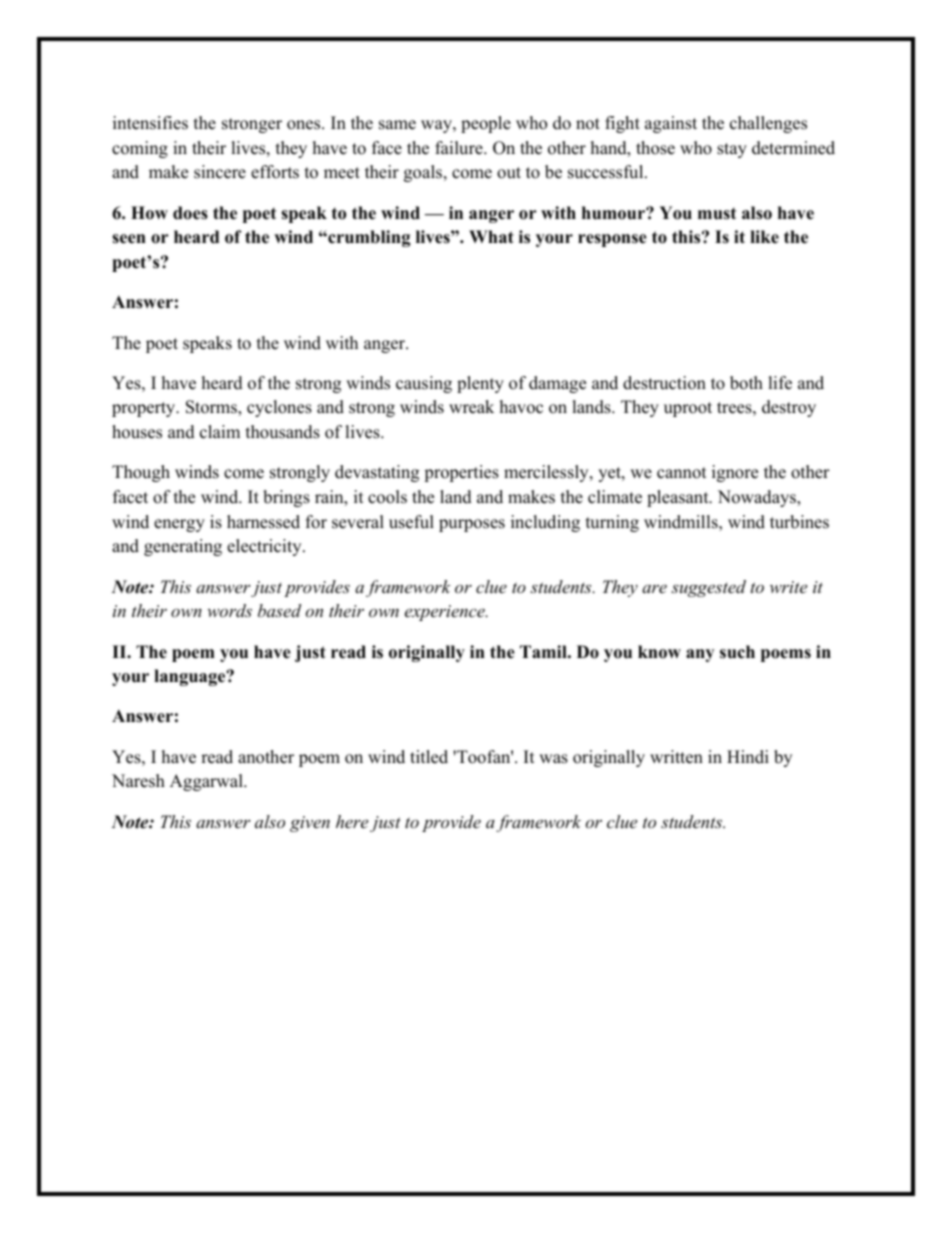 The width and height of the page is (952, 1233). Describe the element at coordinates (735, 473) in the page. I see `ignore` at that location.
